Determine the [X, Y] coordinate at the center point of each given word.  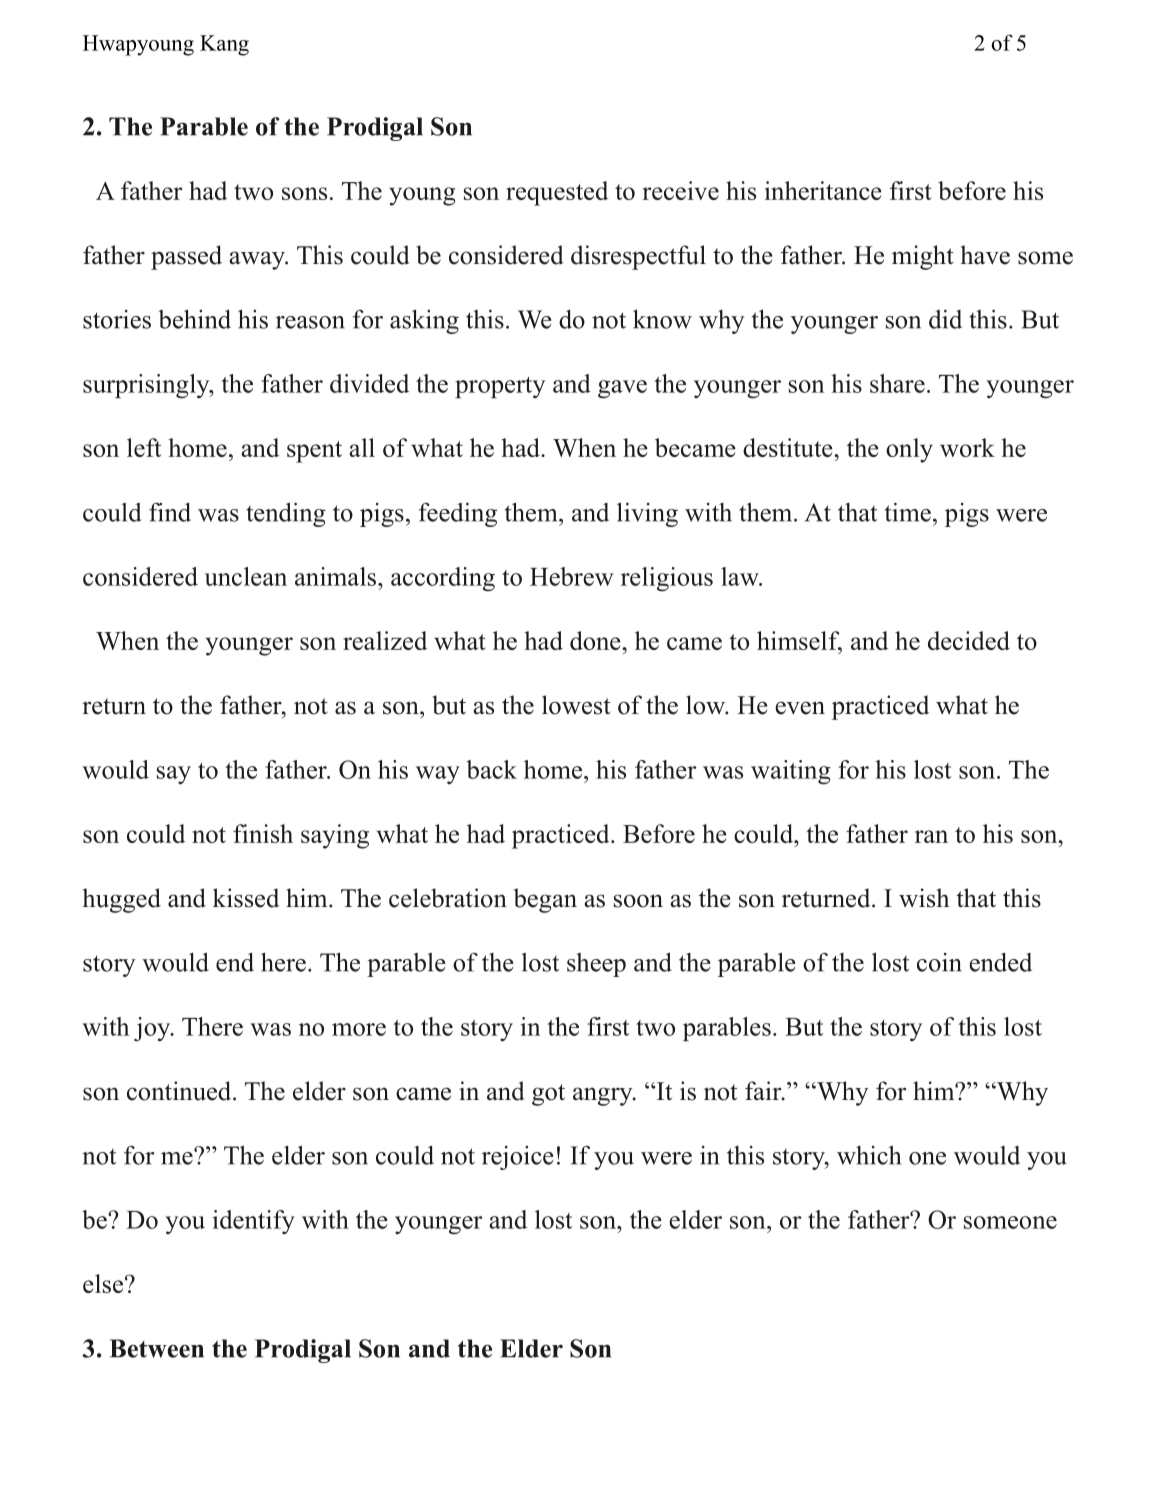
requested [557, 193]
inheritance [823, 190]
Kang [224, 45]
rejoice [518, 1158]
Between [157, 1348]
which [869, 1155]
